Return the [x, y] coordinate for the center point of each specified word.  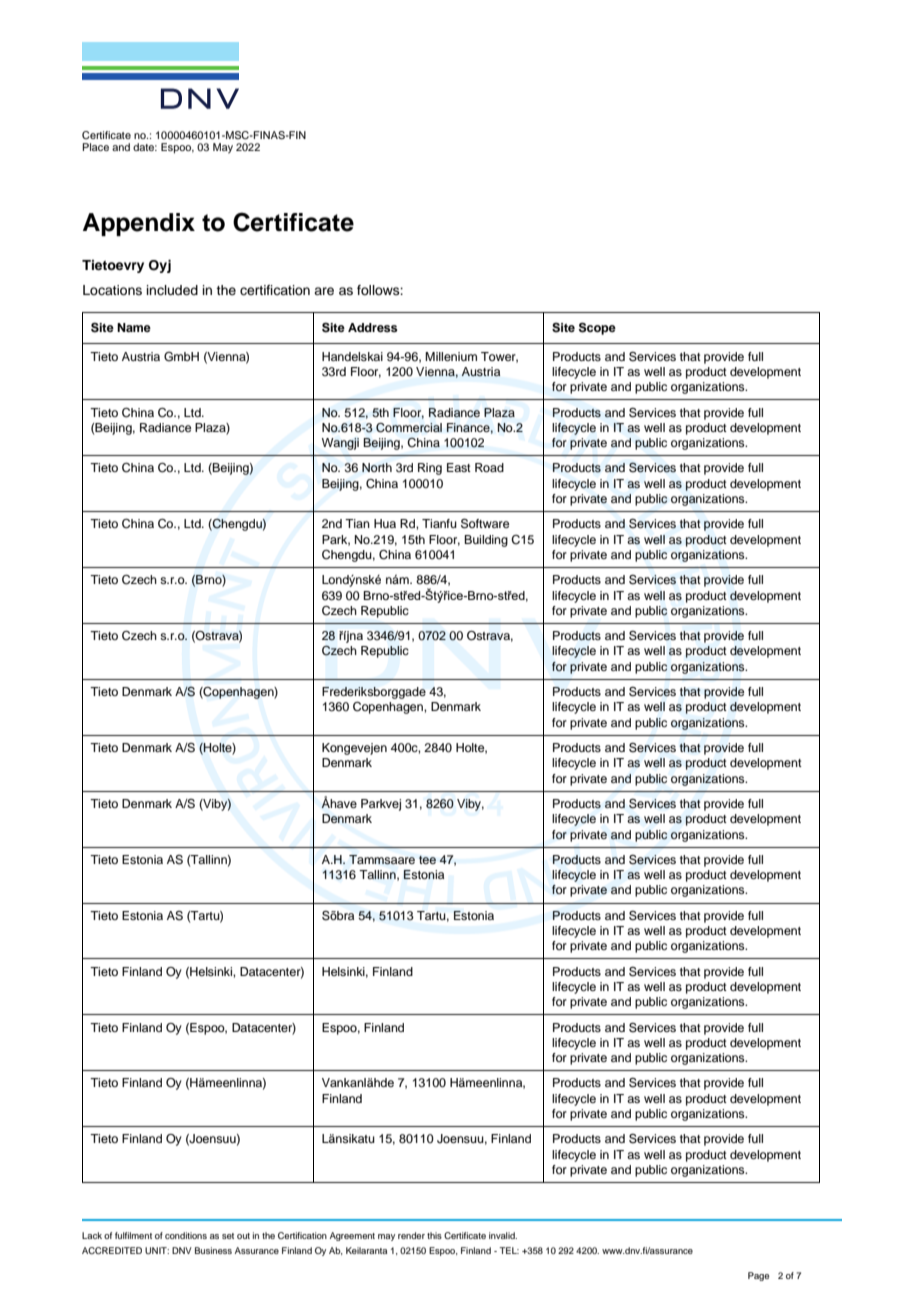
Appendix [139, 224]
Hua [385, 523]
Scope [597, 328]
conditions [186, 1235]
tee [427, 860]
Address [373, 327]
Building [486, 541]
